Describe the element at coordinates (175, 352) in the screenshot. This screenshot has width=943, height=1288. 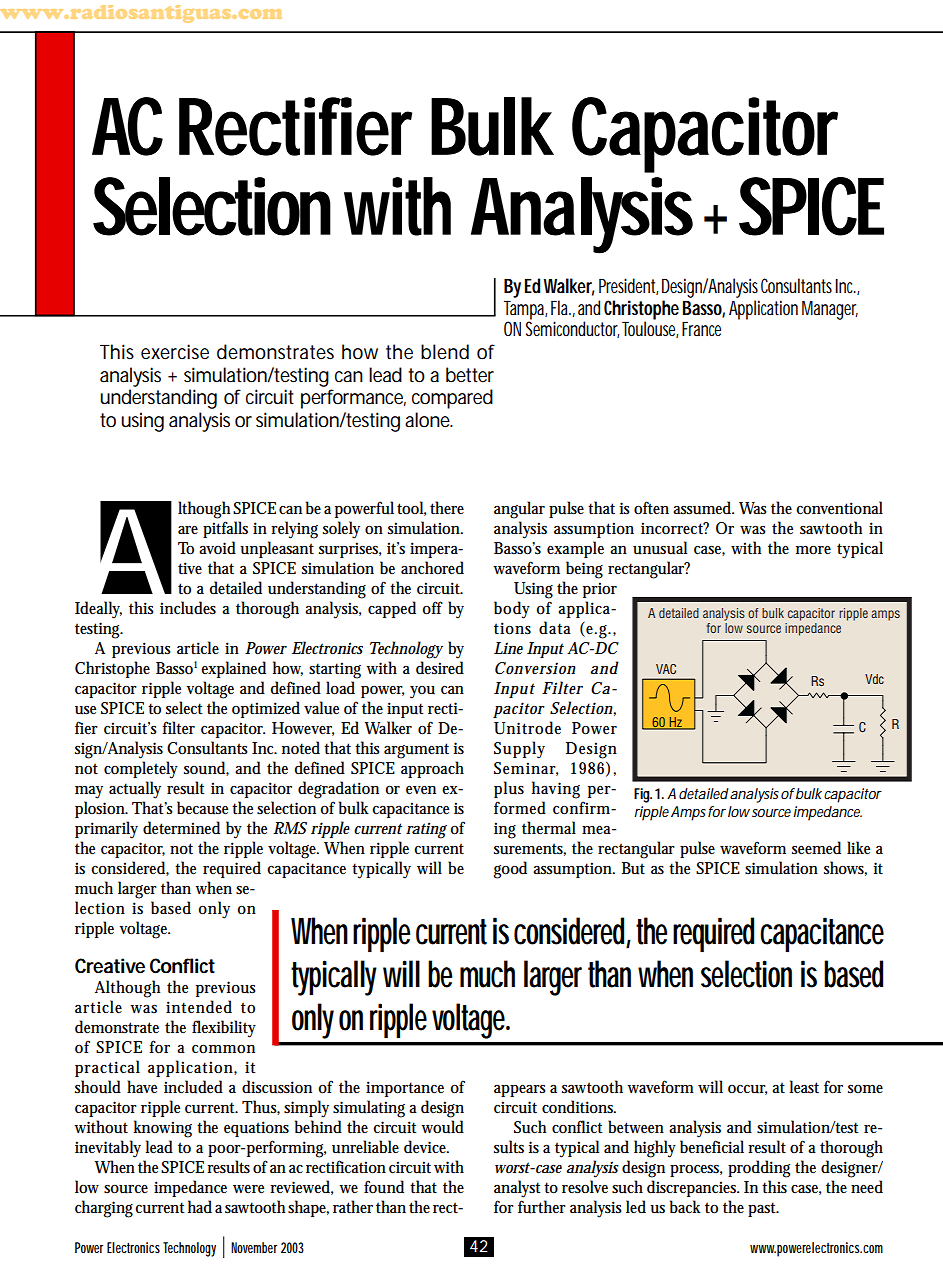
I see `exercise` at that location.
